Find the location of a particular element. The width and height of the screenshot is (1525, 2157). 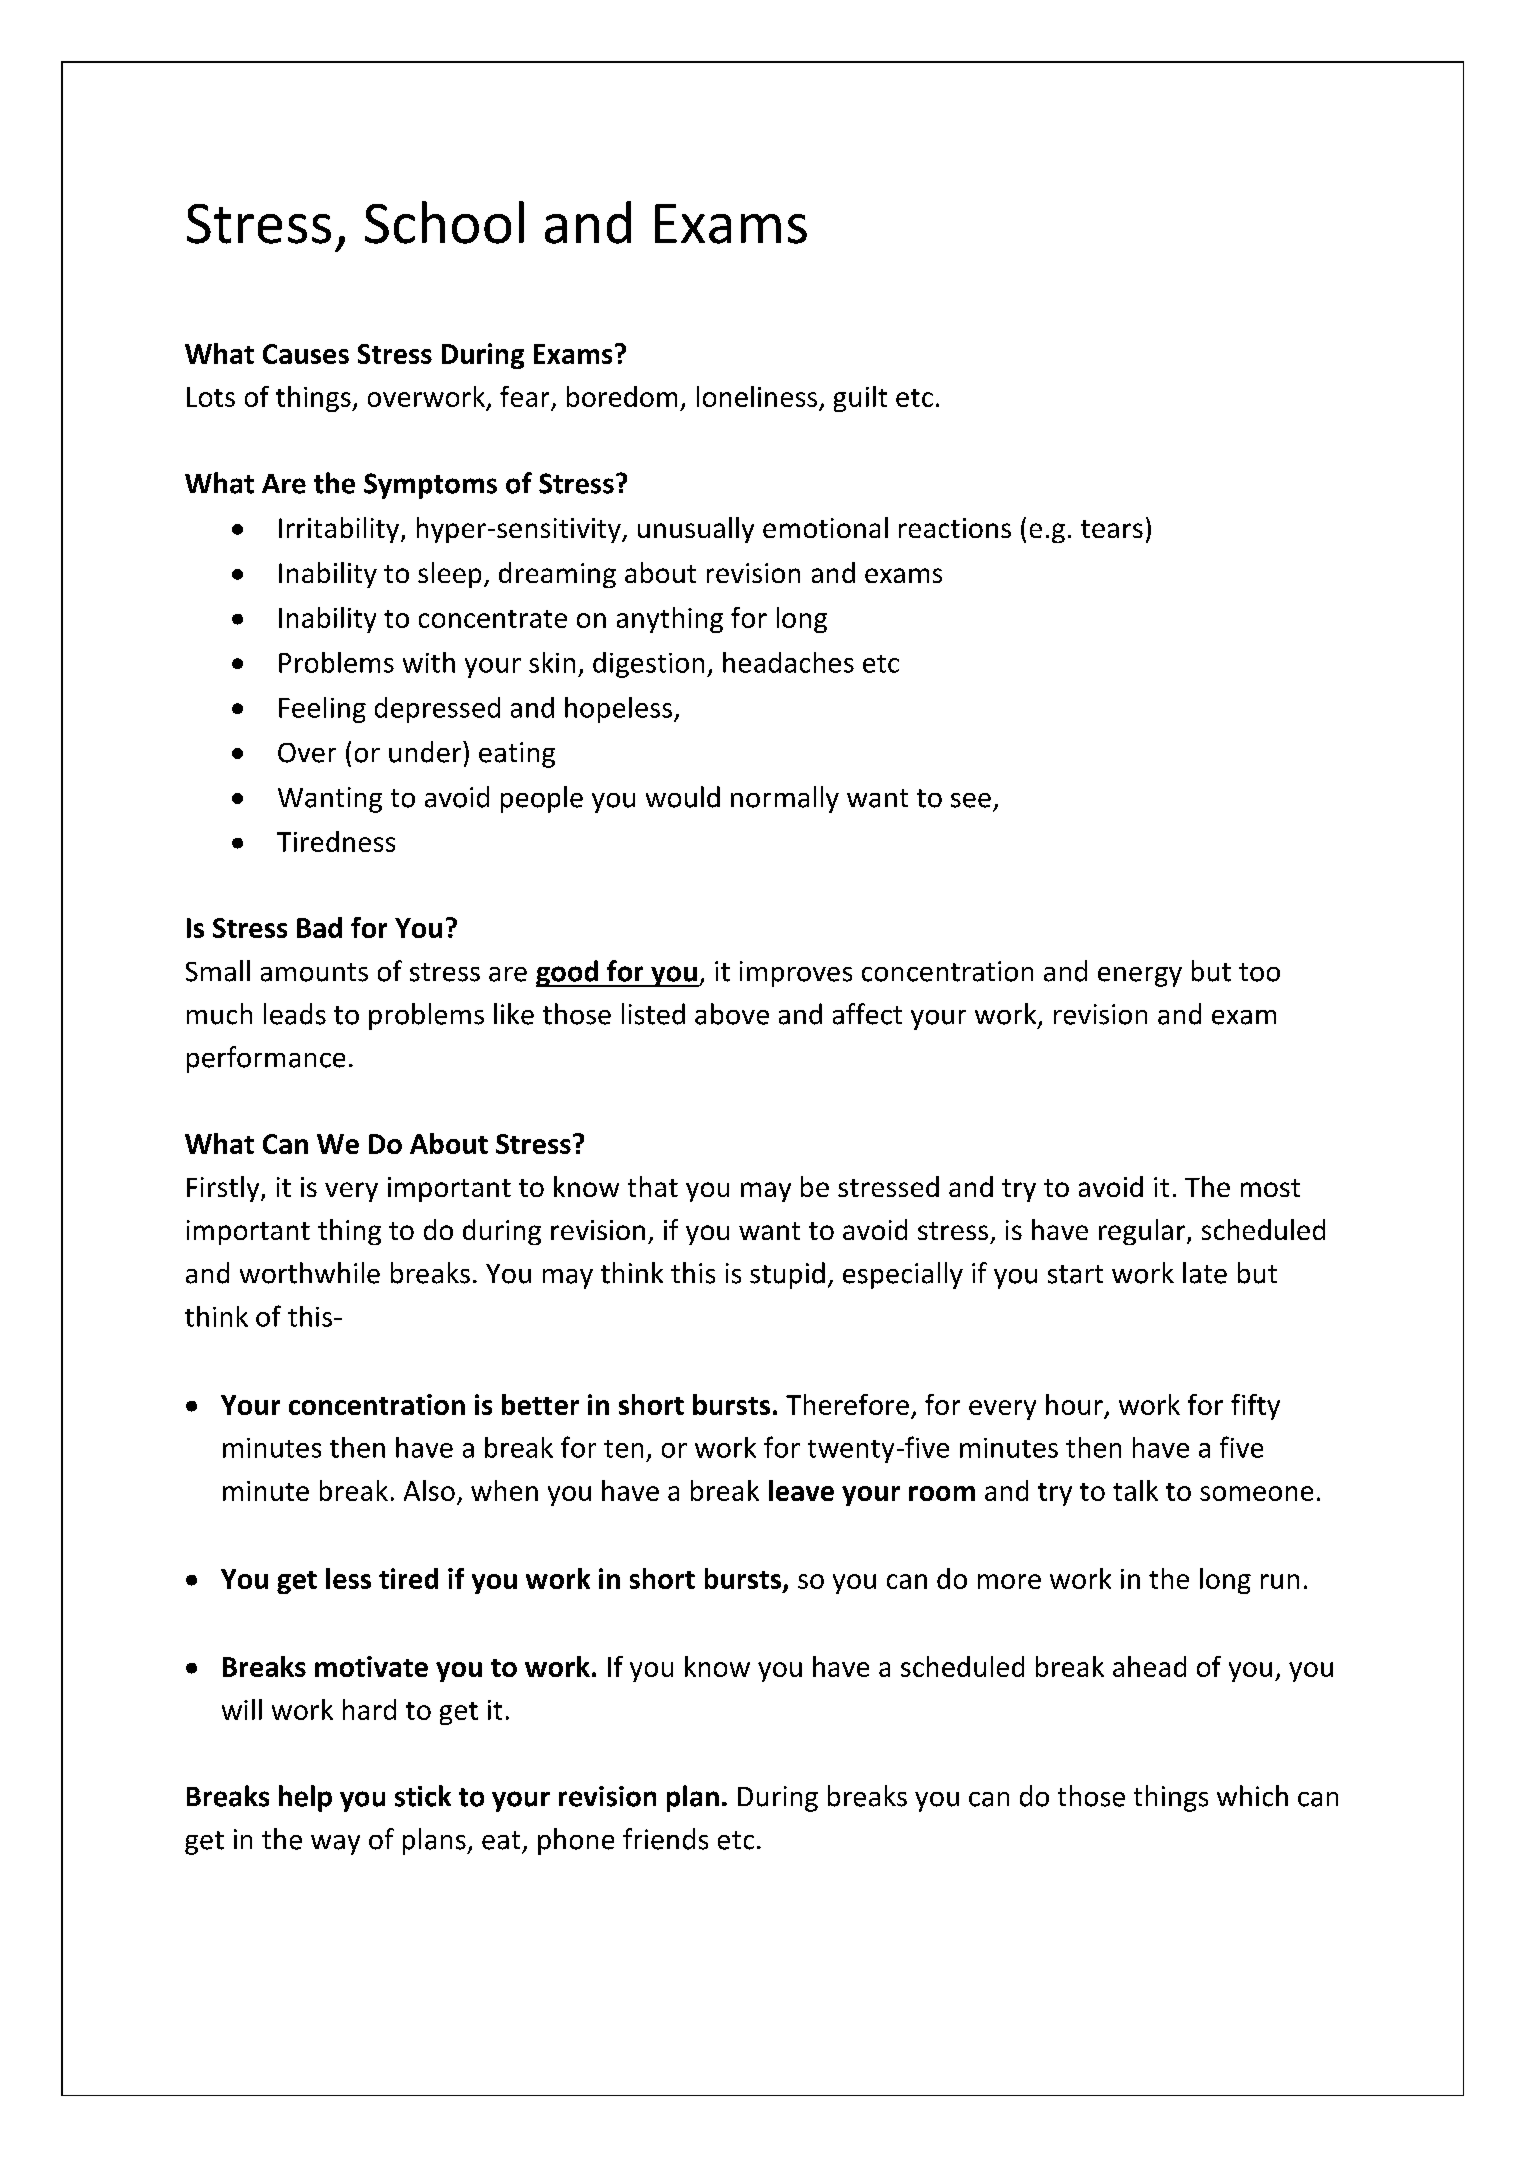

leads is located at coordinates (295, 1014).
